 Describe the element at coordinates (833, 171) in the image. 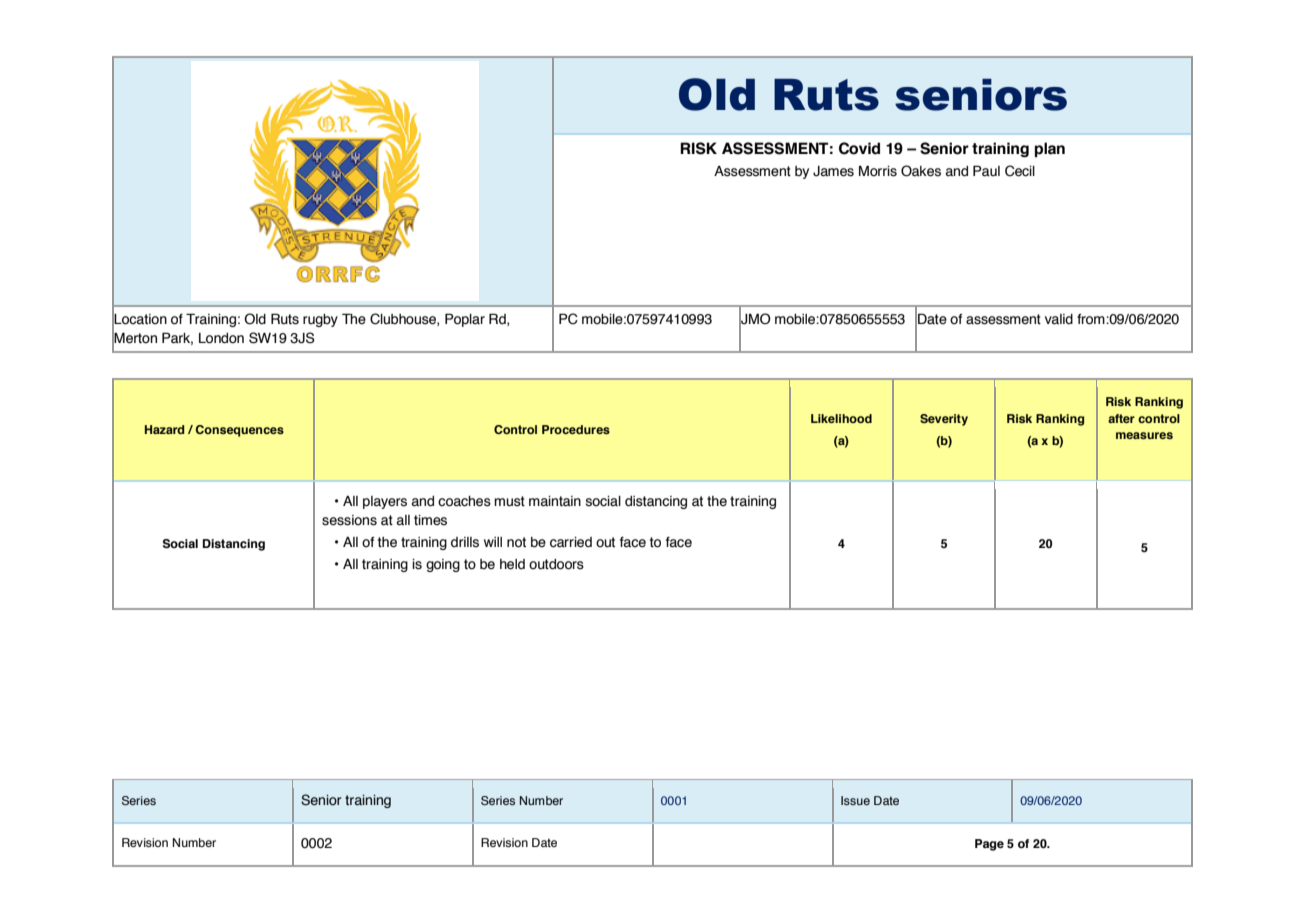

I see `James` at that location.
